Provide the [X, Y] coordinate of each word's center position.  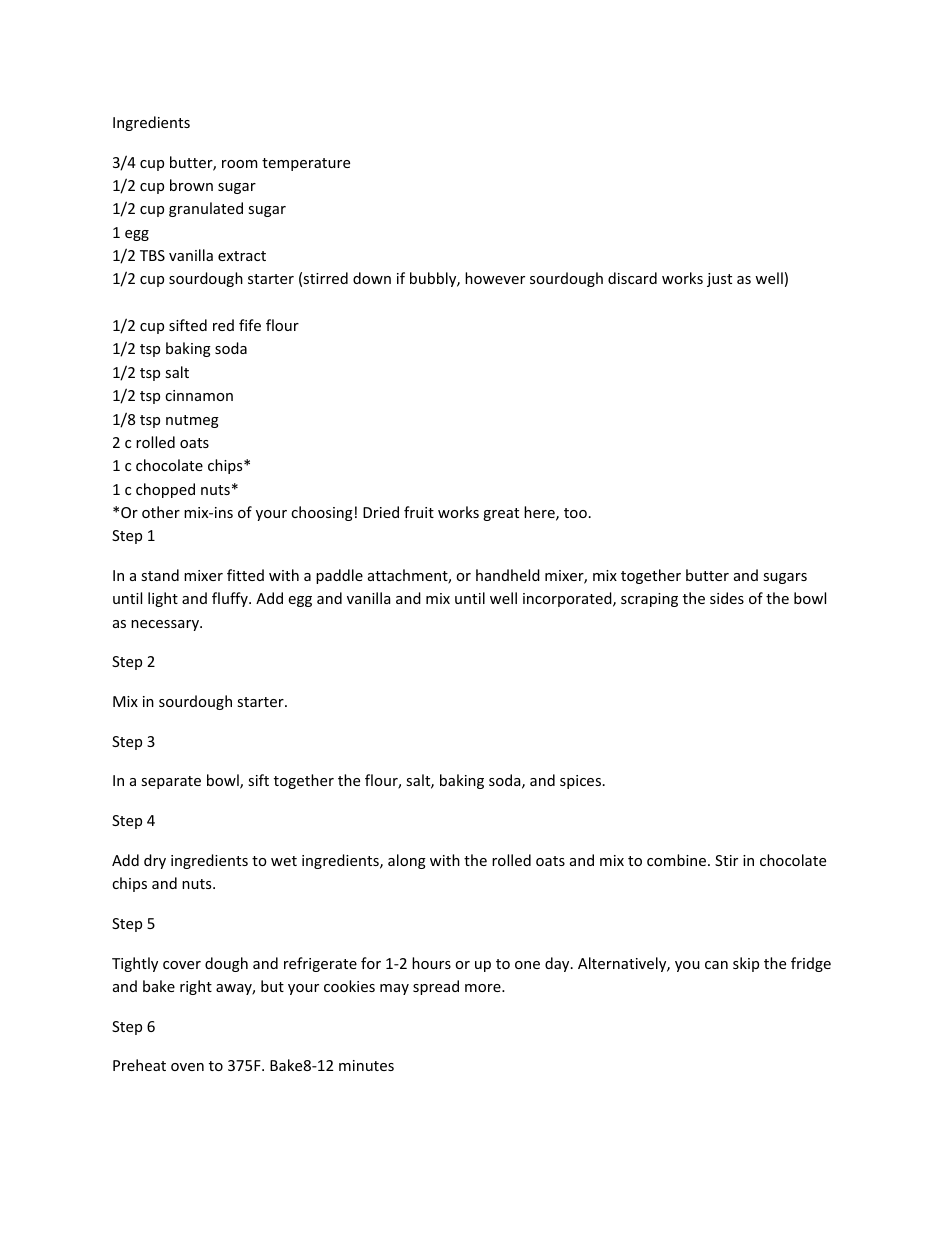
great [501, 514]
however [495, 278]
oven [187, 1067]
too [575, 513]
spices [580, 782]
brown [191, 185]
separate [171, 782]
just [719, 280]
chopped [165, 490]
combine [678, 860]
